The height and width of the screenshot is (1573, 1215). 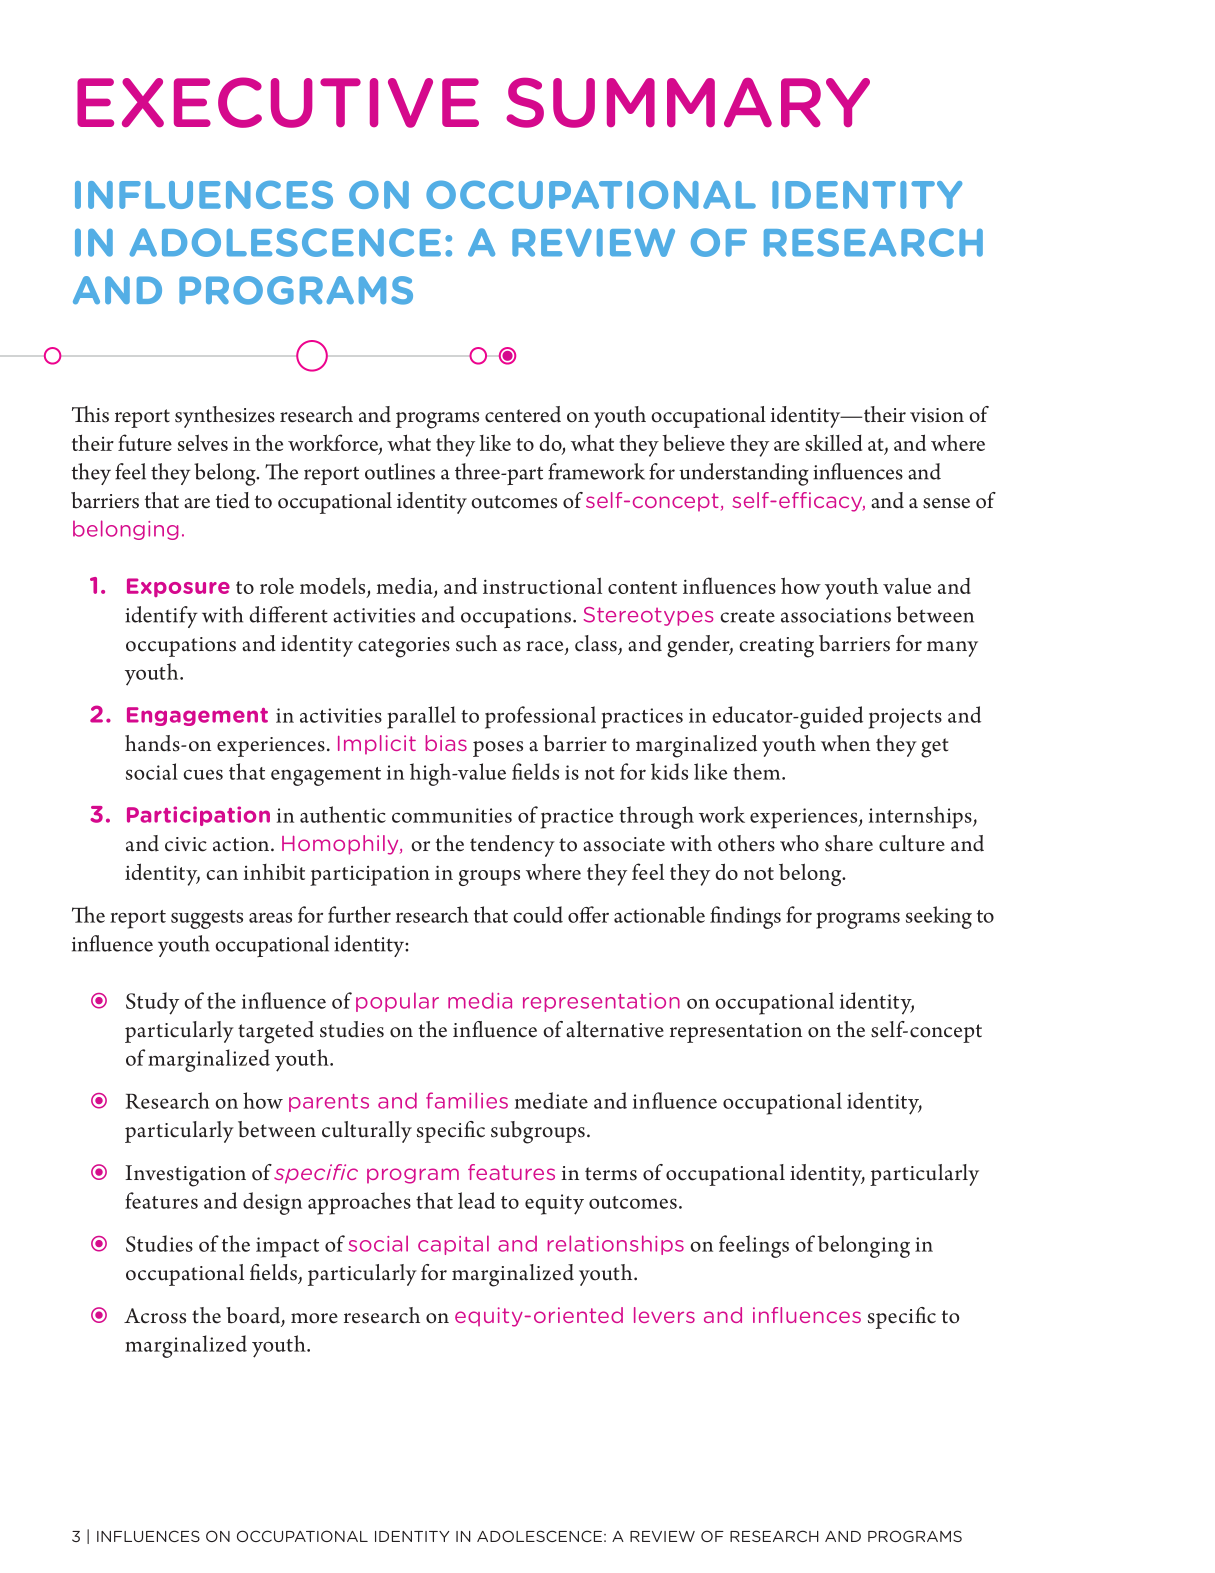 I want to click on alternative, so click(x=615, y=1029).
